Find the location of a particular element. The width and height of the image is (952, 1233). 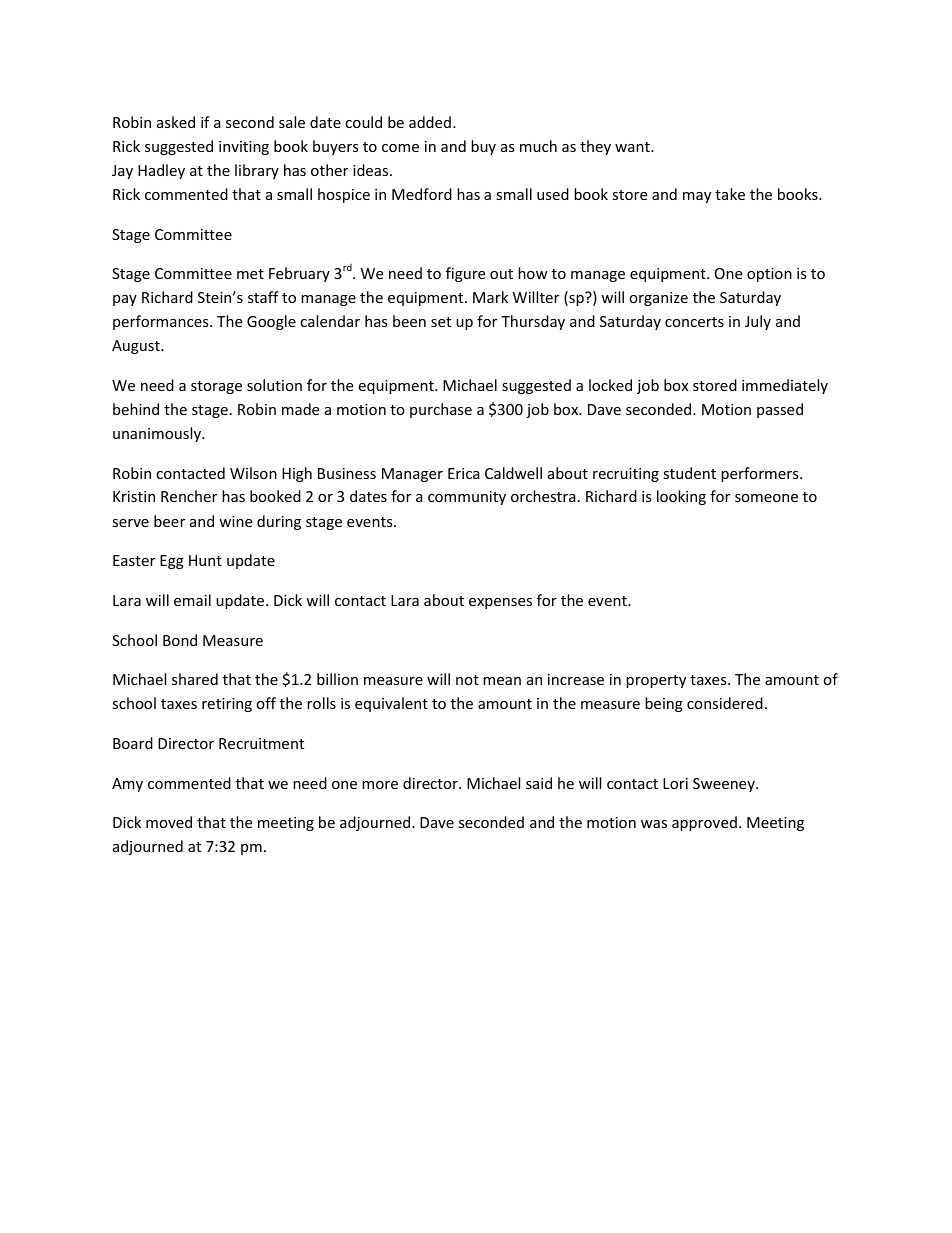

approved is located at coordinates (704, 823).
